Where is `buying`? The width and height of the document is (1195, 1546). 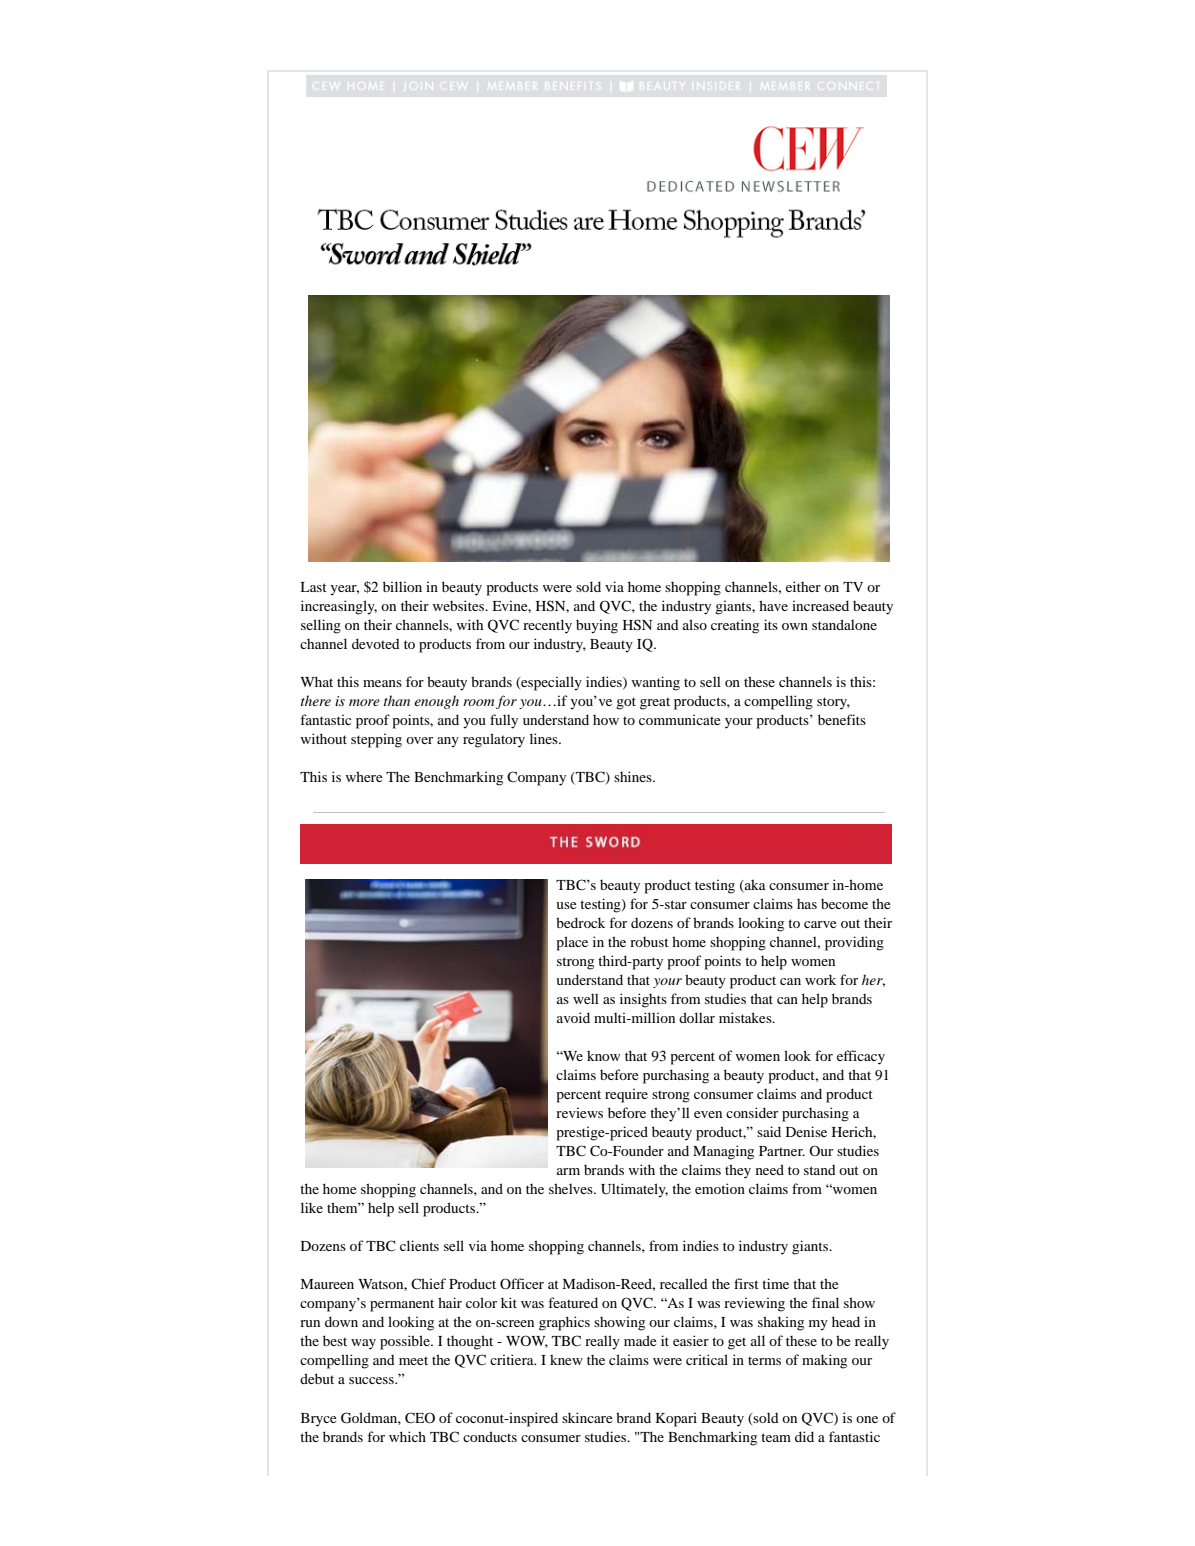
buying is located at coordinates (597, 626).
